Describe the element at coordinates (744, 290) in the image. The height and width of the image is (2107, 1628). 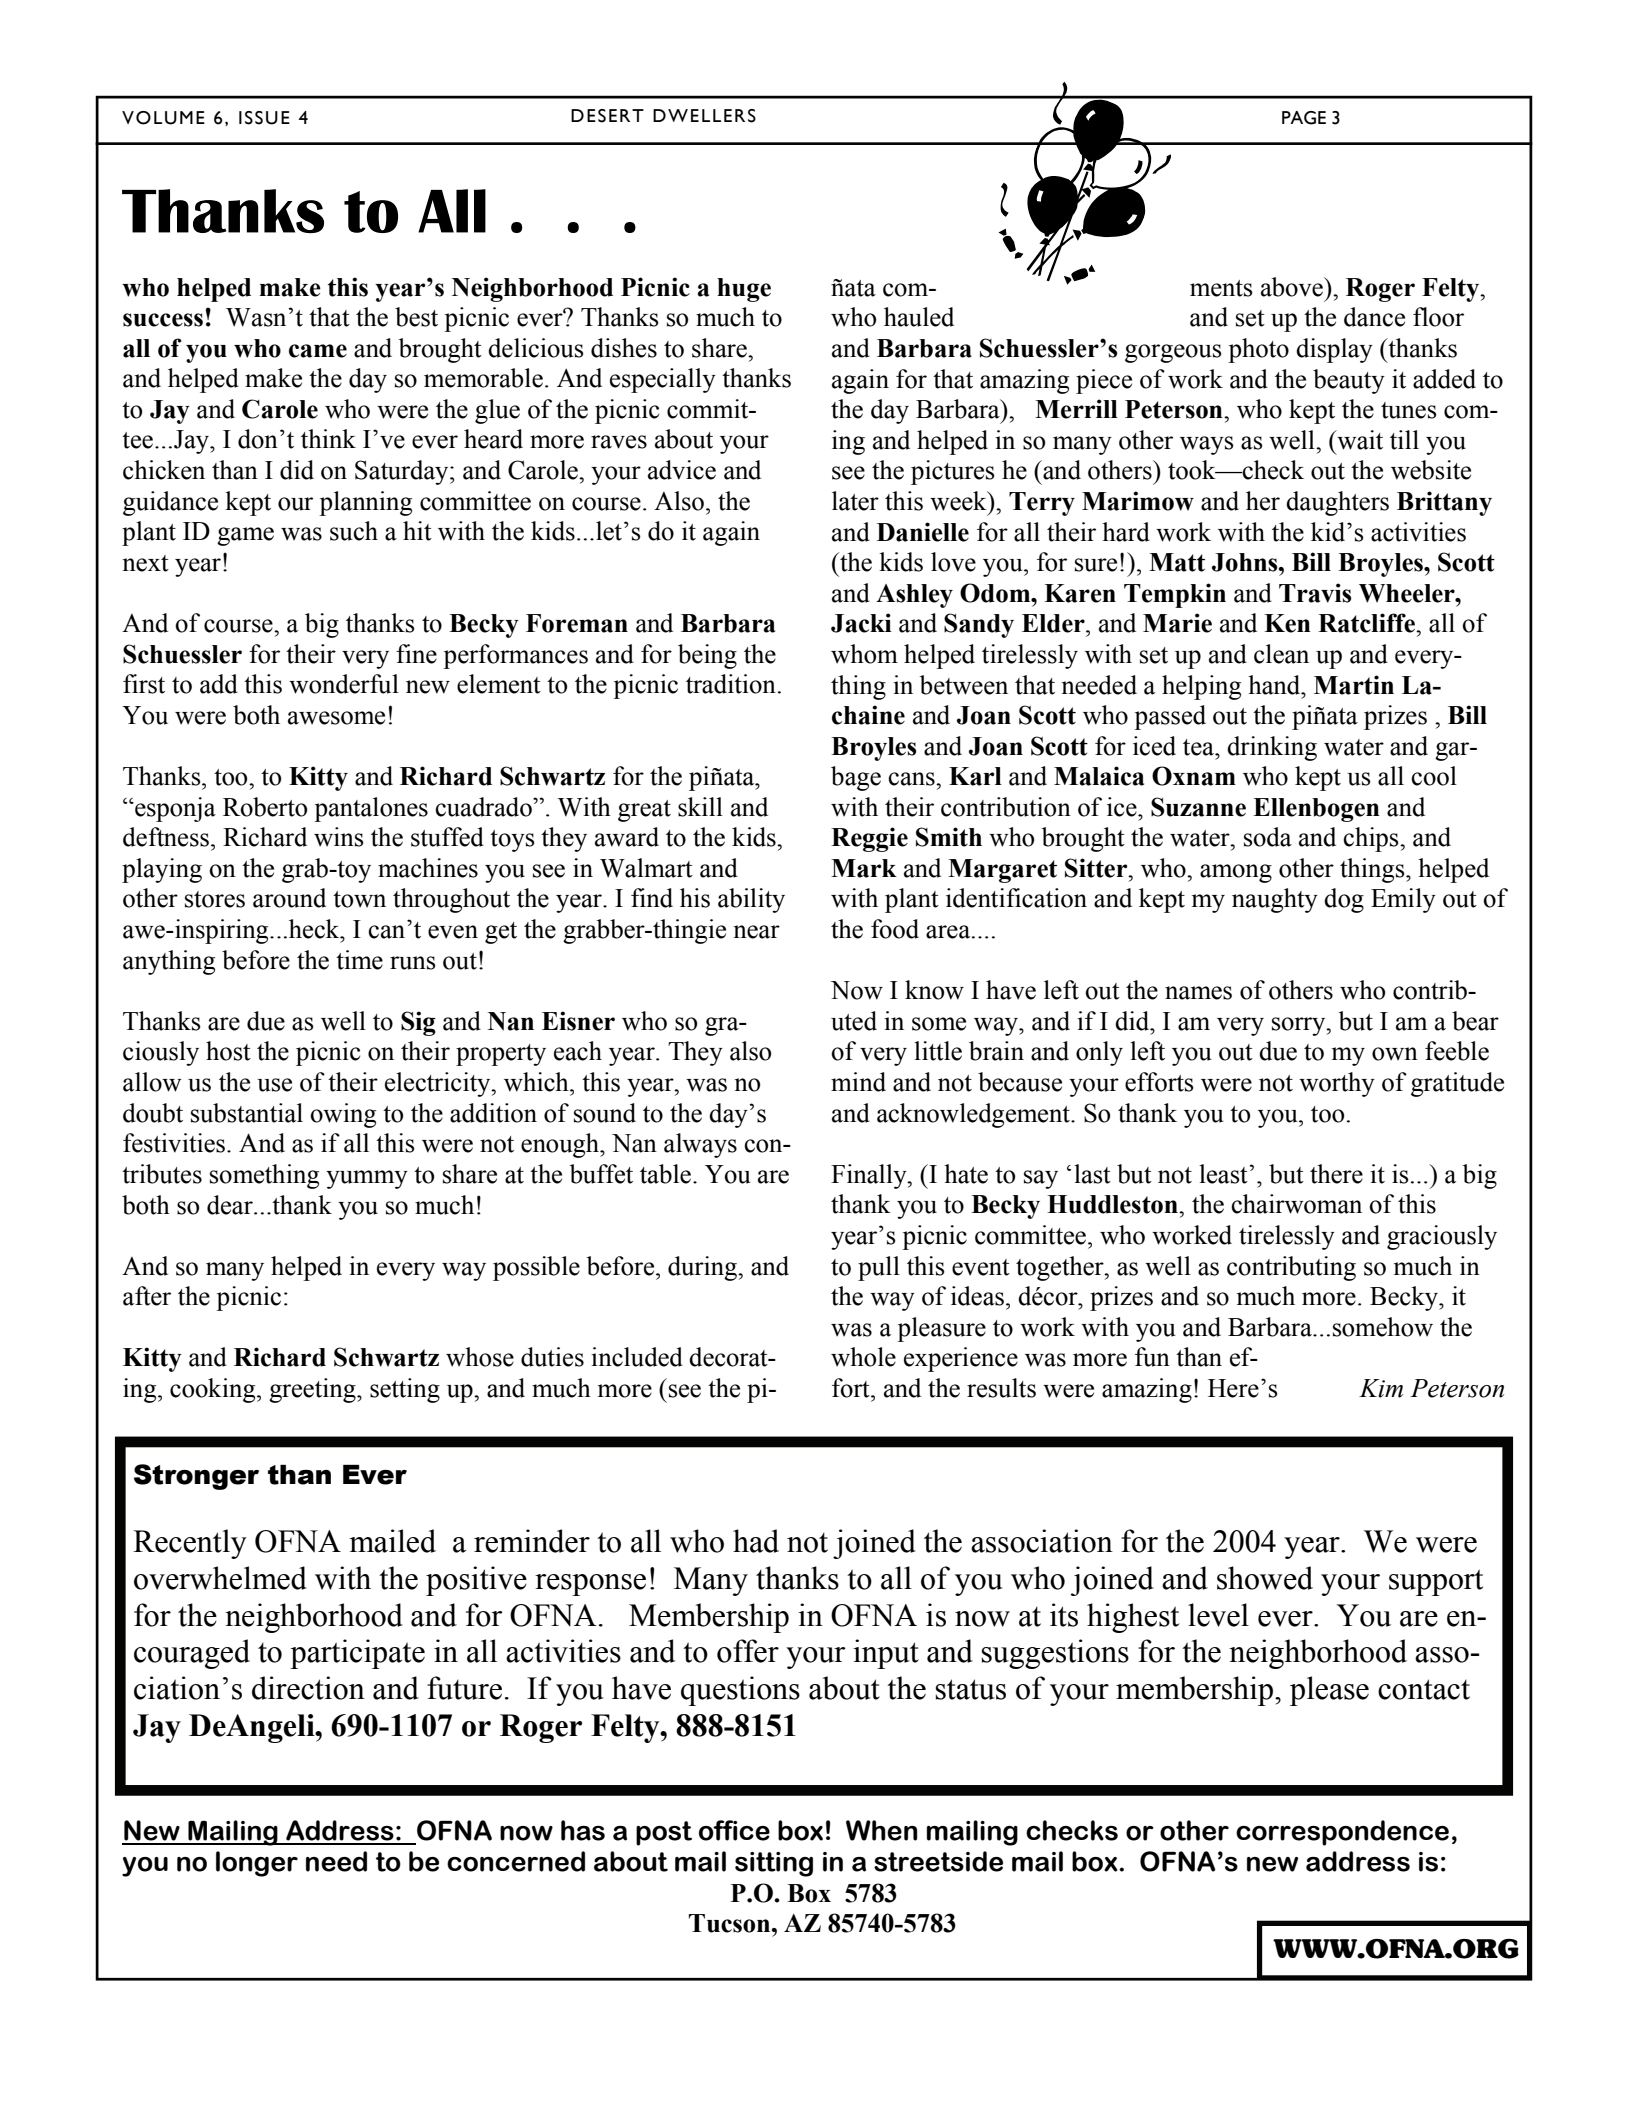
I see `huge` at that location.
